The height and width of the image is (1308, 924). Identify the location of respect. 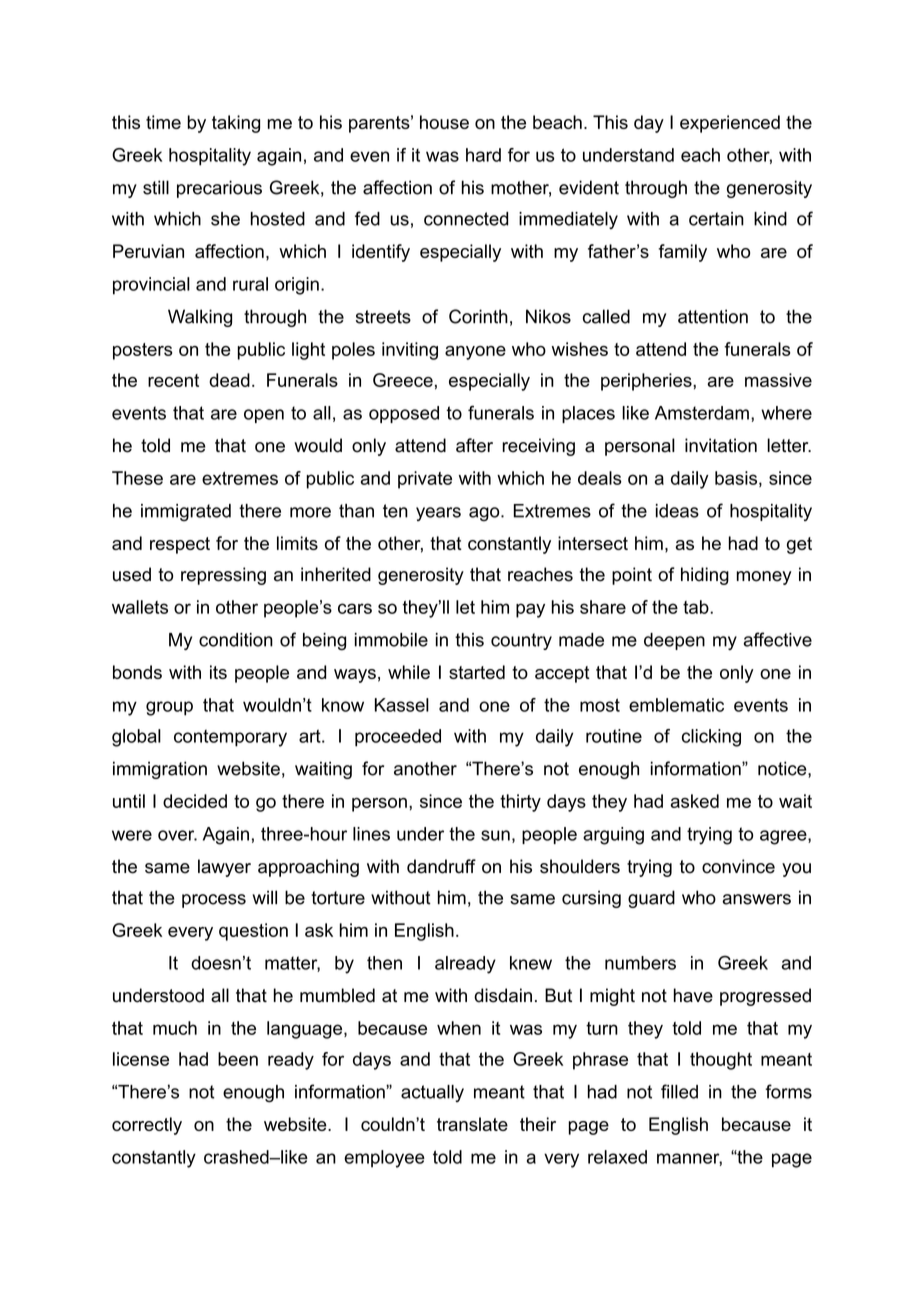
(180, 545).
